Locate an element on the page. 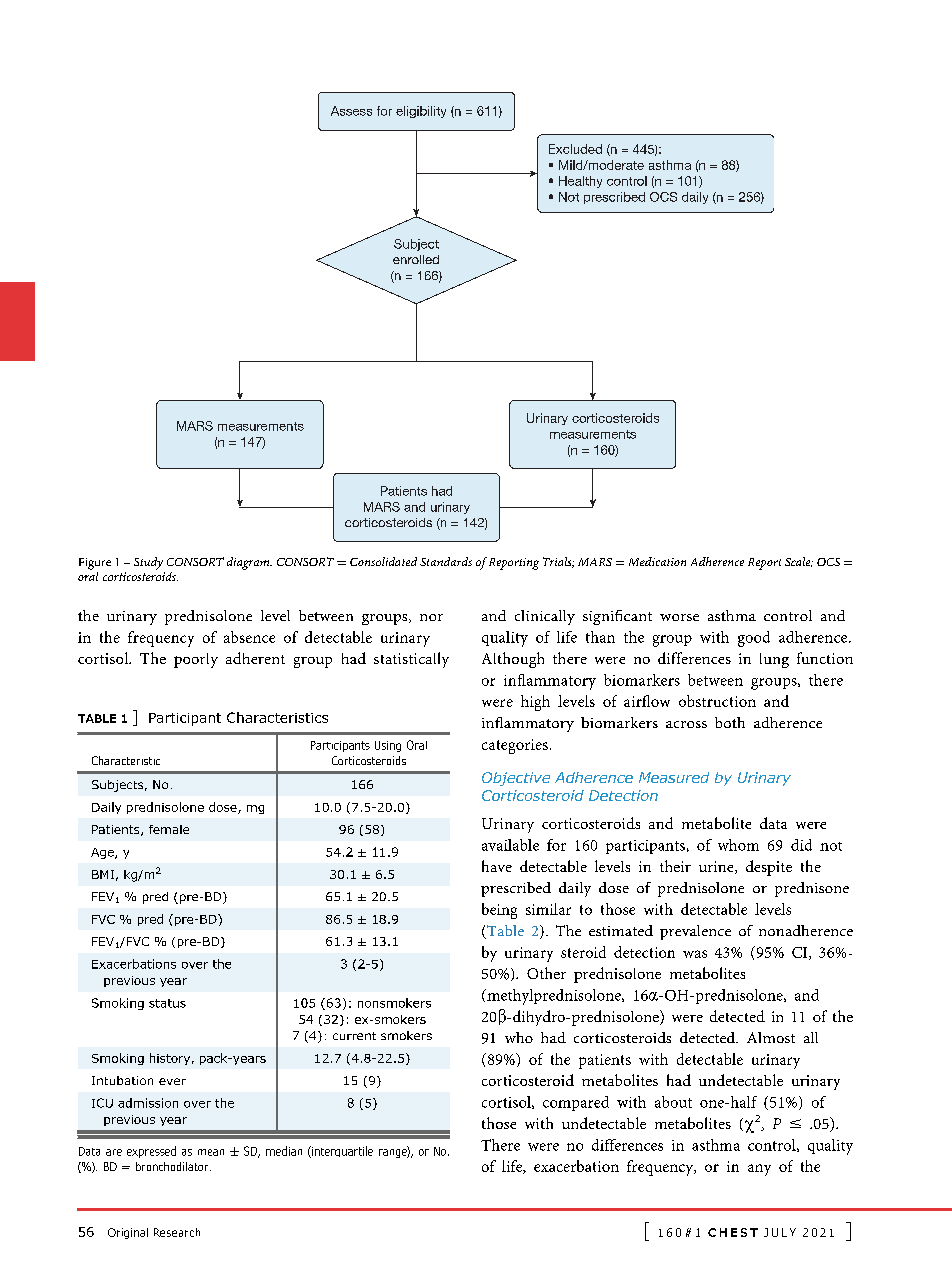  lung is located at coordinates (774, 660).
